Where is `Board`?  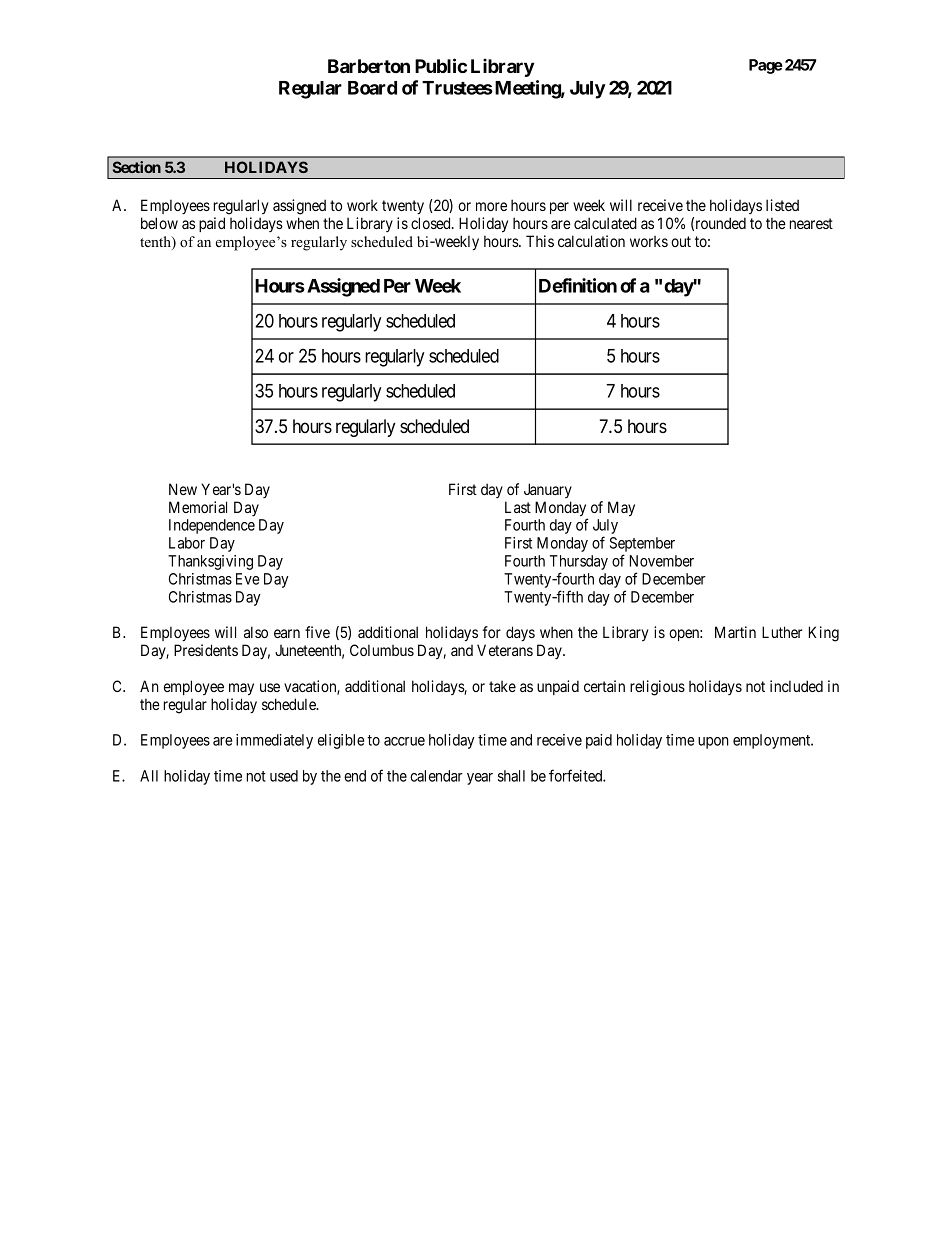 Board is located at coordinates (372, 88).
